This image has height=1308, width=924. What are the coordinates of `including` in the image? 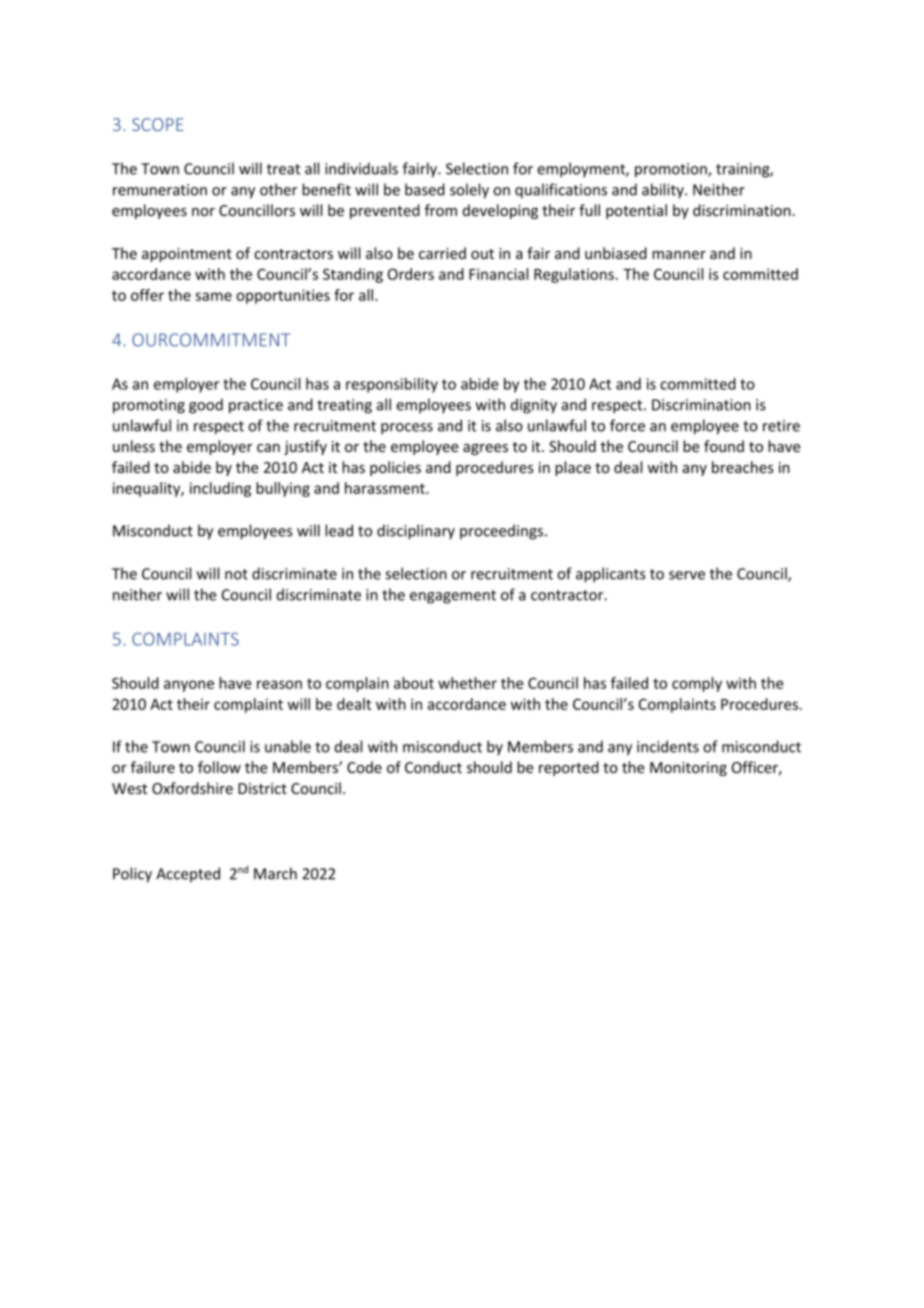 It's located at (220, 489).
